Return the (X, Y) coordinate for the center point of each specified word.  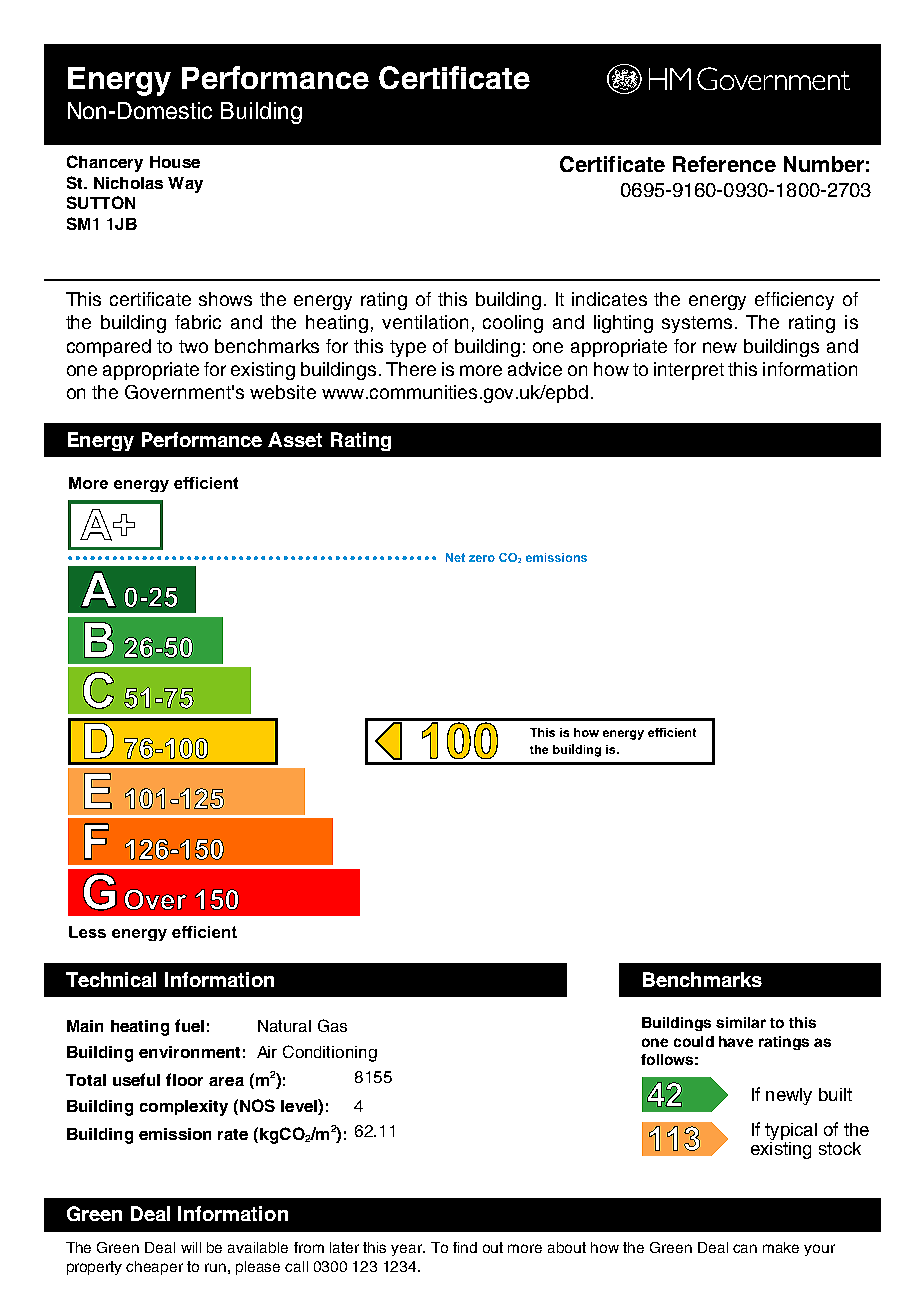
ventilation (425, 322)
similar (741, 1022)
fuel (189, 1025)
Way (185, 185)
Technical (111, 979)
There (411, 369)
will (191, 1247)
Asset (295, 439)
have (736, 1041)
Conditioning (330, 1053)
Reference (724, 164)
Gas (332, 1025)
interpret (689, 371)
